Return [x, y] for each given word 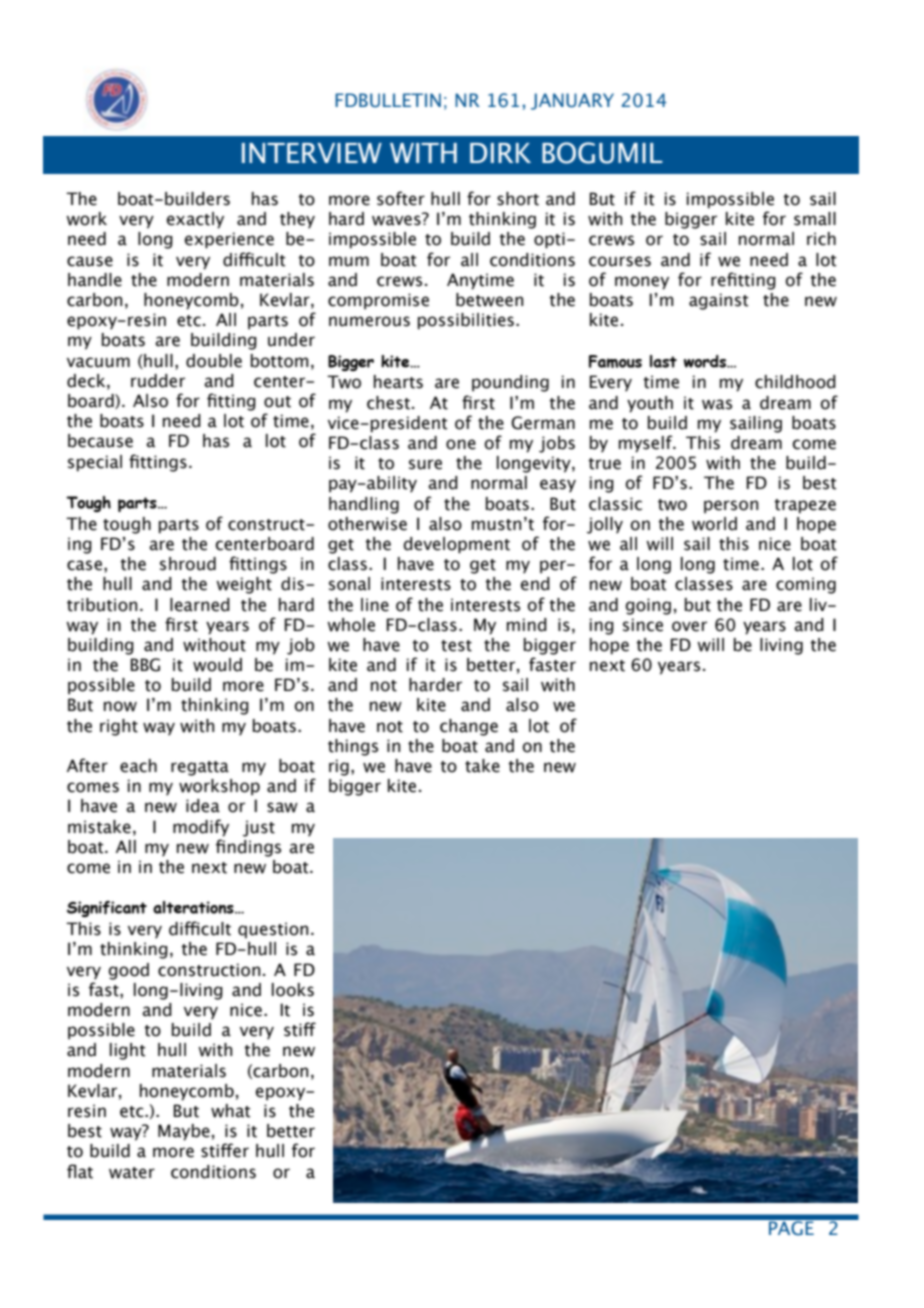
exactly [195, 220]
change [469, 727]
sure [425, 464]
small [815, 219]
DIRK [500, 153]
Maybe [184, 1132]
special [95, 463]
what [230, 1111]
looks [293, 990]
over [689, 626]
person [731, 507]
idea [203, 806]
